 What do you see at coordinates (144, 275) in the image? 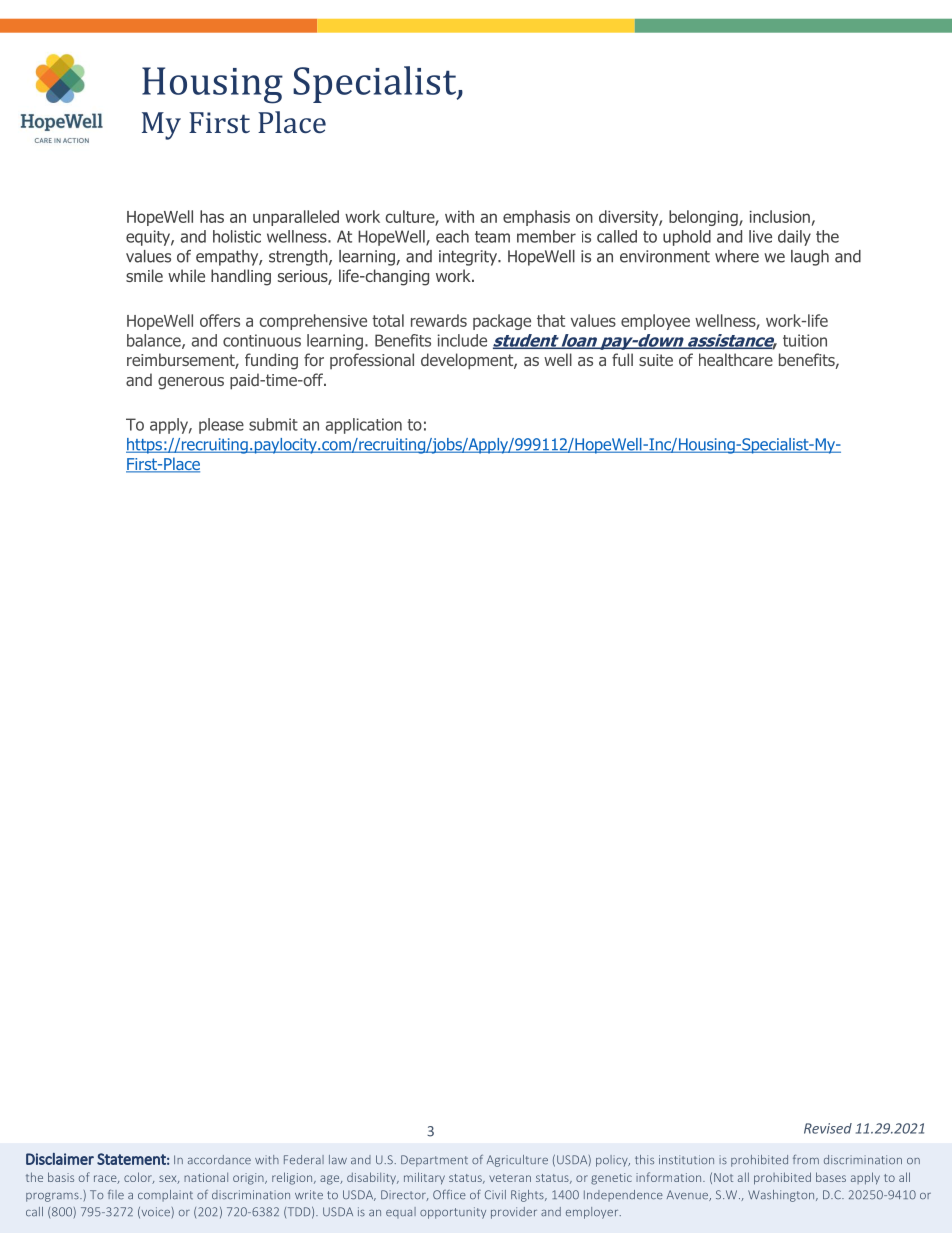
I see `smile` at bounding box center [144, 275].
